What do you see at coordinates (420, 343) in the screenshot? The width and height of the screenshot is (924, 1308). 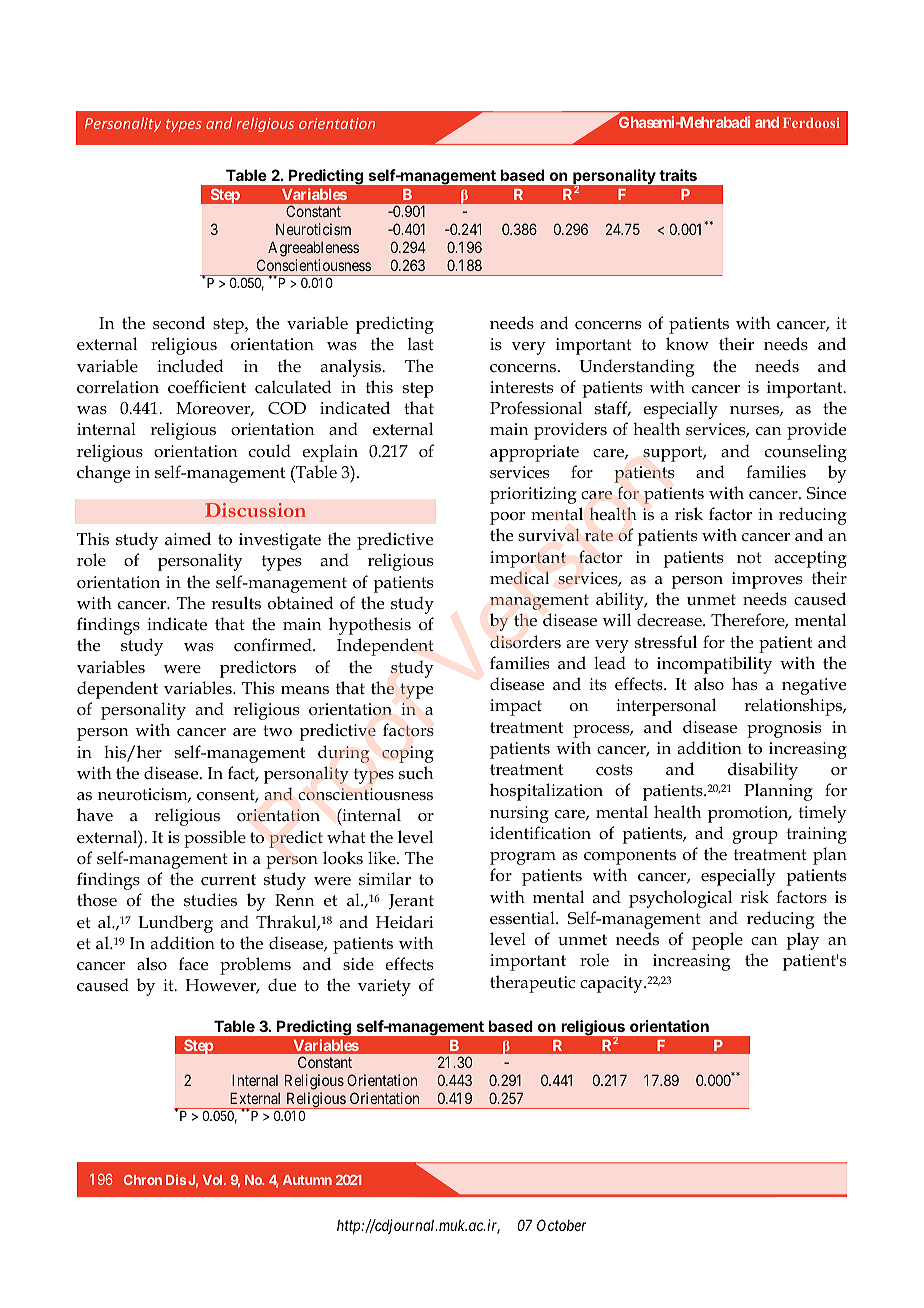 I see `last` at bounding box center [420, 343].
